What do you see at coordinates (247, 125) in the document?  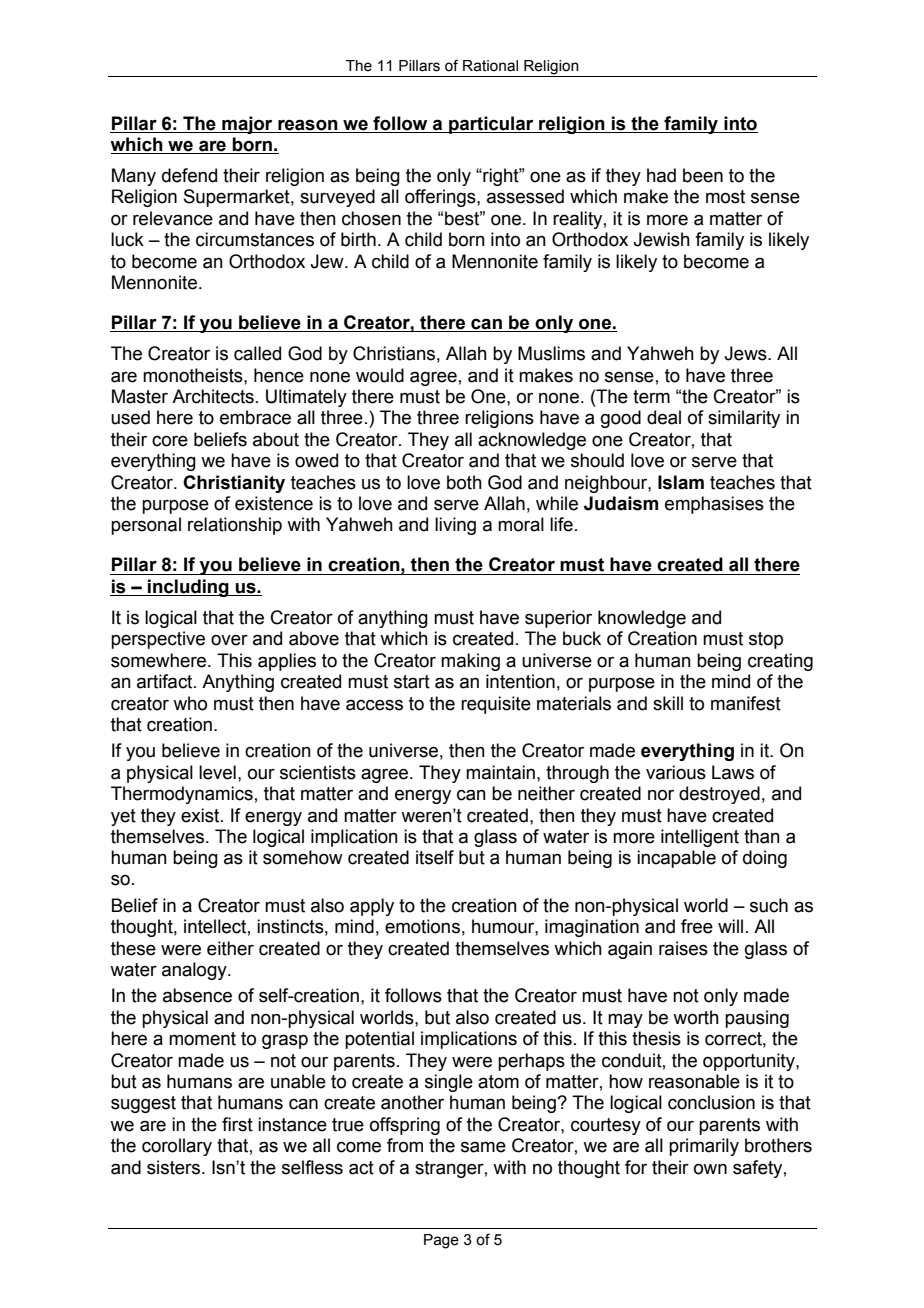 I see `major` at bounding box center [247, 125].
